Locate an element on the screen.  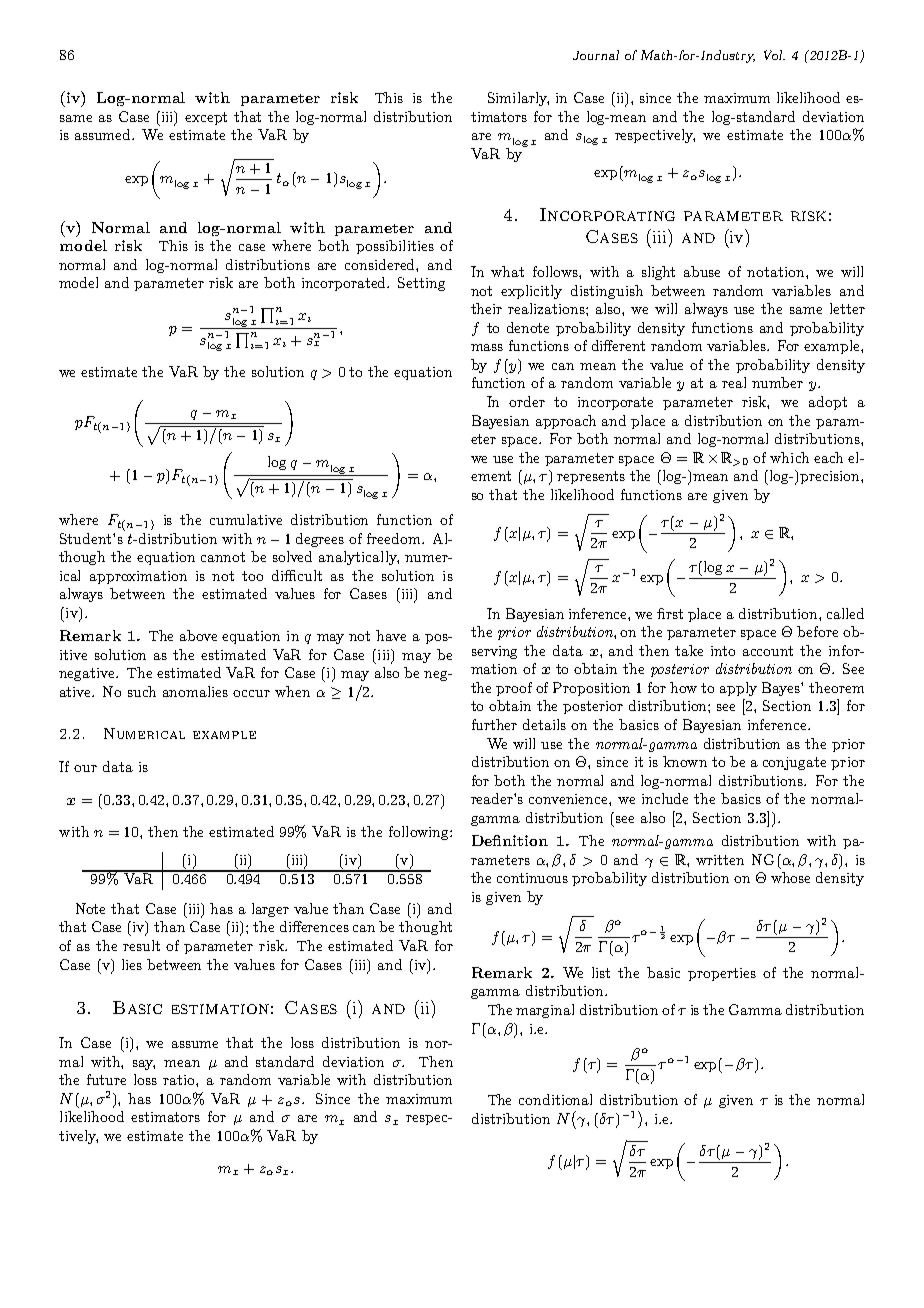
Journal is located at coordinates (596, 55).
